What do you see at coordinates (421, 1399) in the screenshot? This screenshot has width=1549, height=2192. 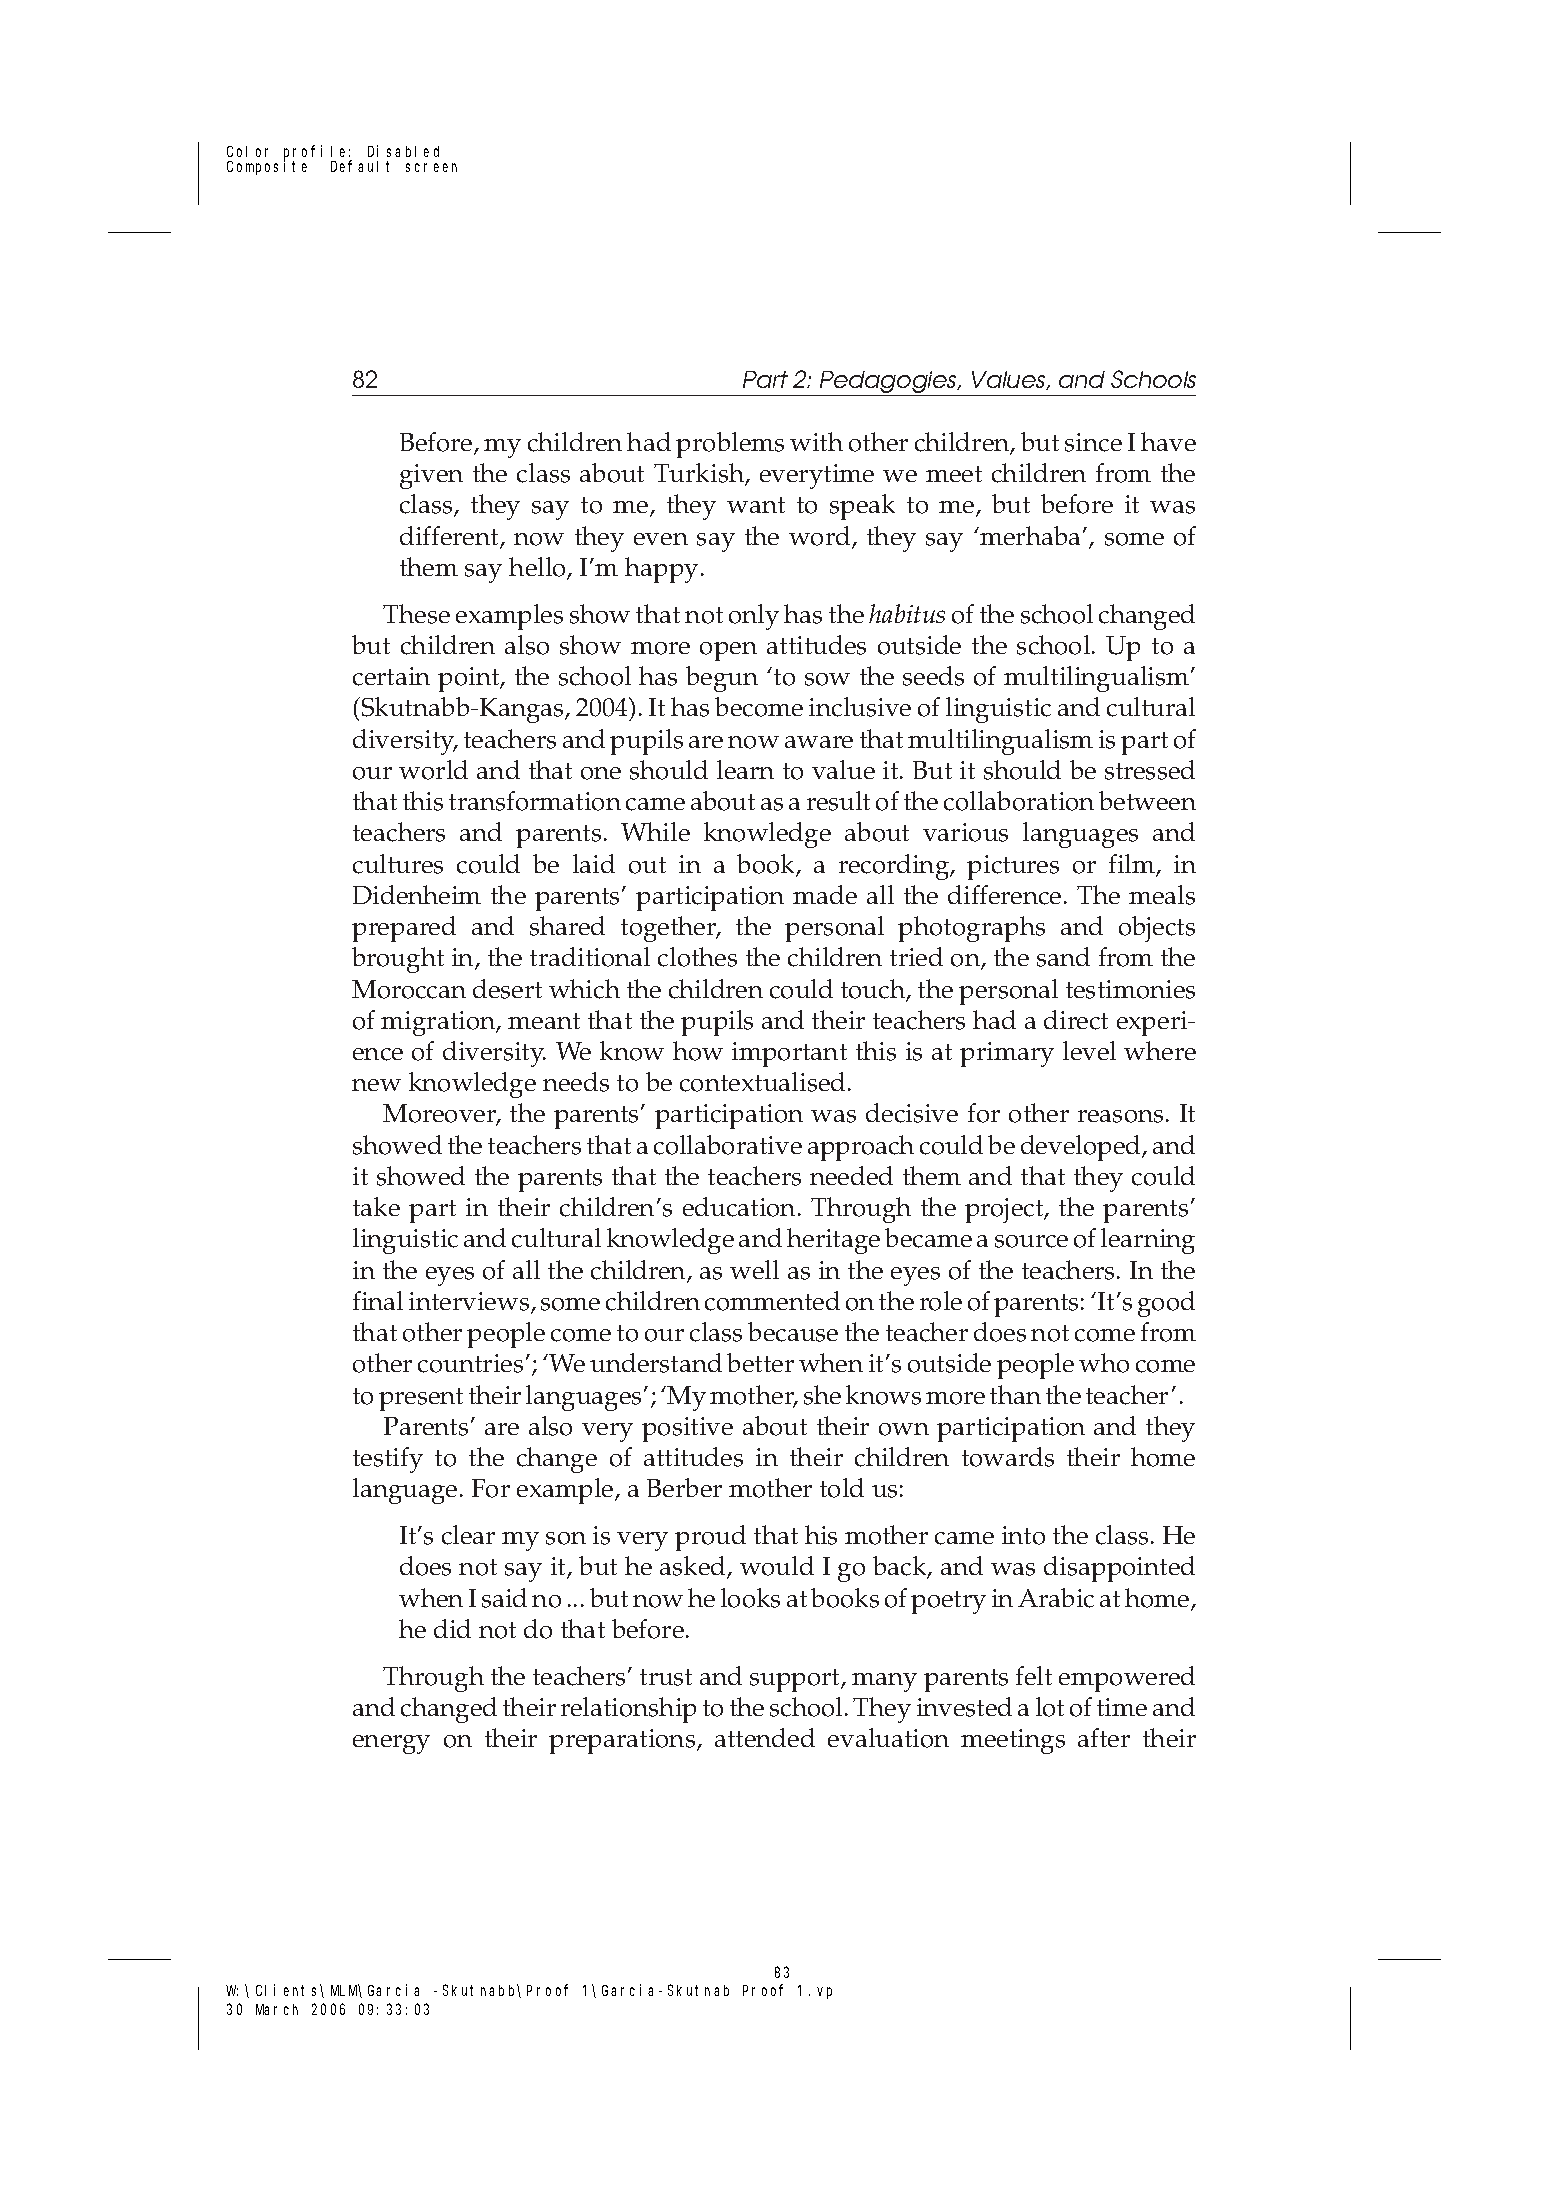 I see `present` at bounding box center [421, 1399].
